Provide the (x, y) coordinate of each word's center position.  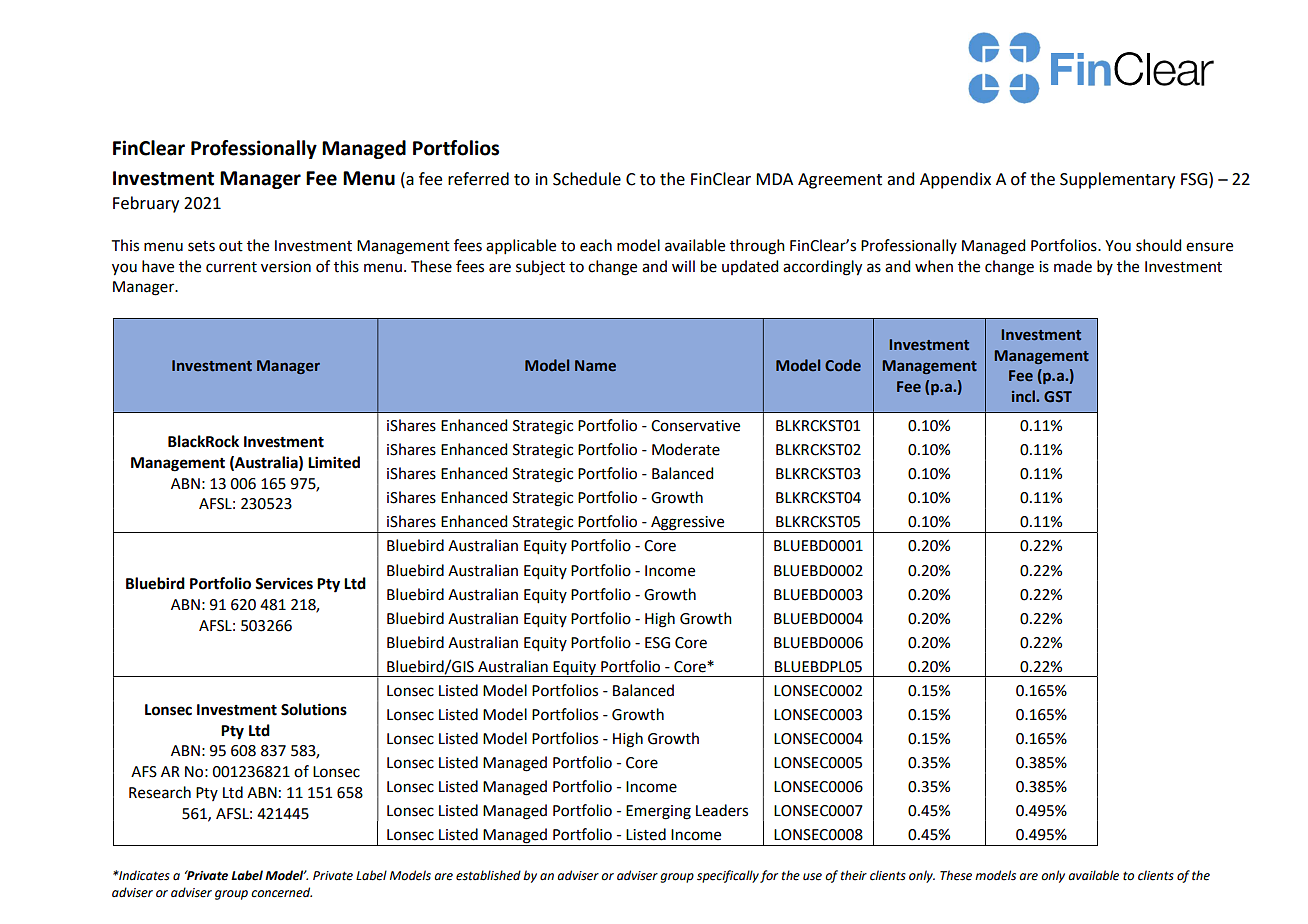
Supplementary (1117, 180)
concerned (281, 892)
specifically (728, 876)
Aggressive (688, 524)
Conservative (695, 426)
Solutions (314, 709)
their (854, 875)
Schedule (587, 179)
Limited (334, 462)
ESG (657, 643)
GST (1058, 397)
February (146, 204)
